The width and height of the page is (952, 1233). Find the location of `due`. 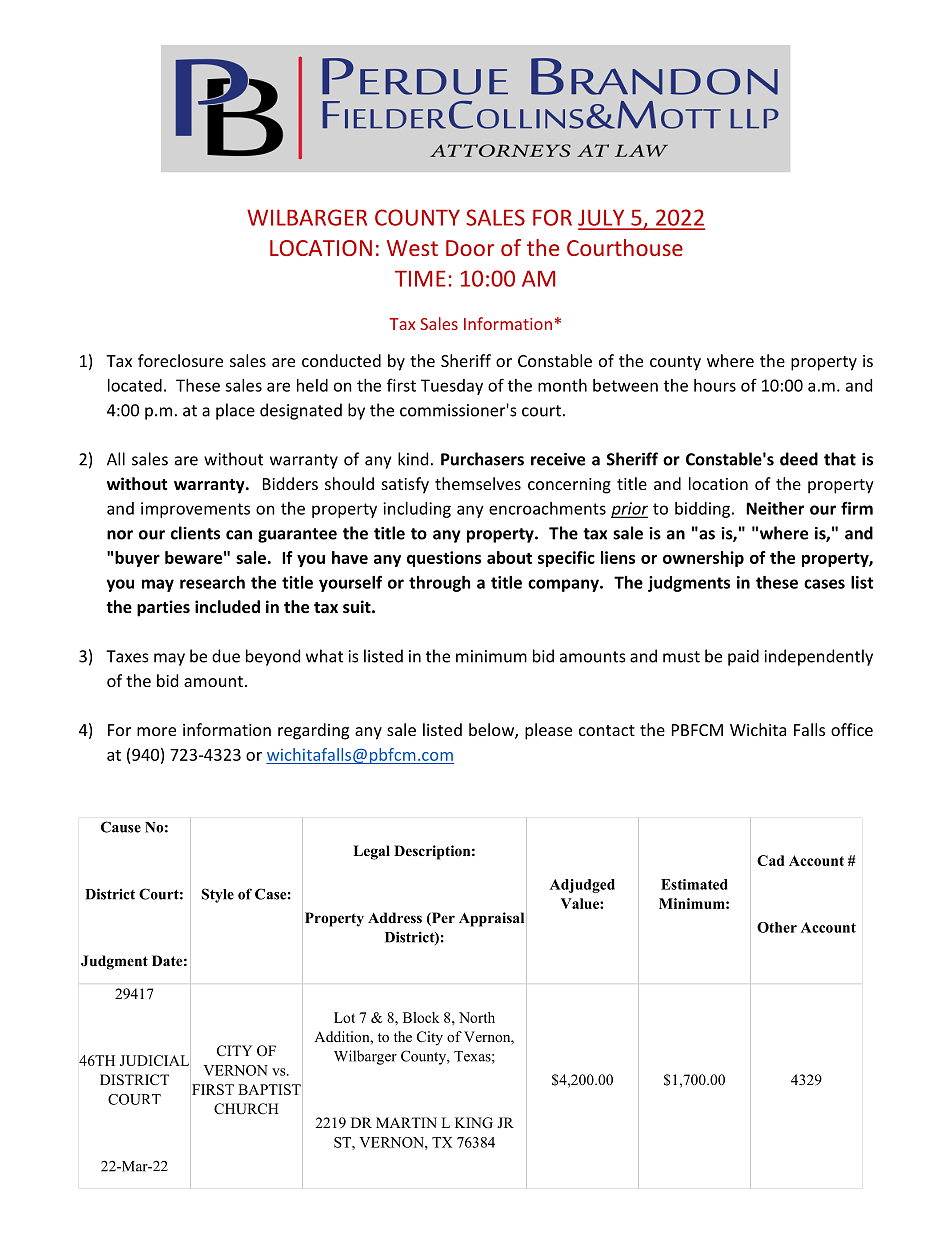

due is located at coordinates (226, 656).
